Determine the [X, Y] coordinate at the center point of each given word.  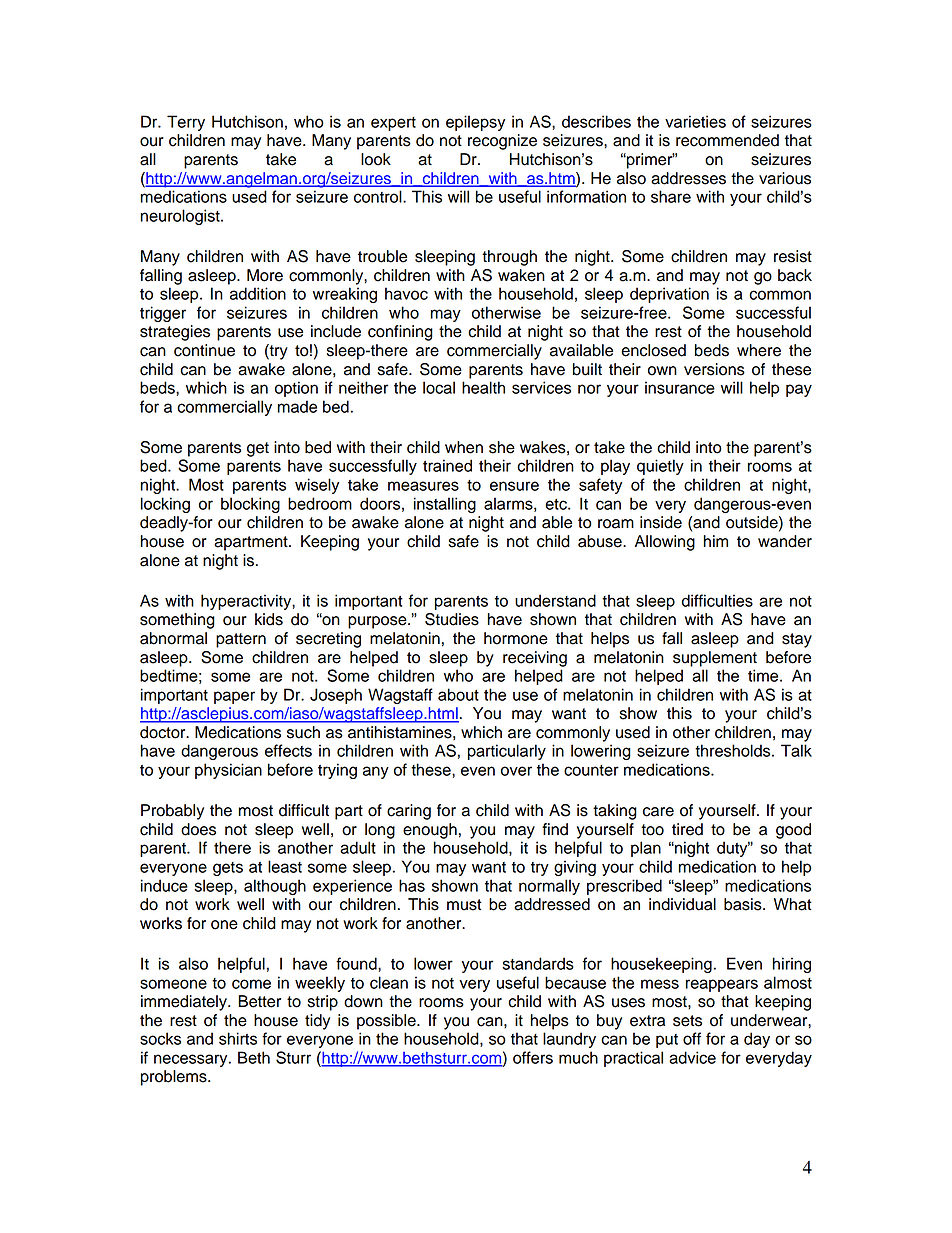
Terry [186, 123]
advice [692, 1057]
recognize [502, 142]
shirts [238, 1038]
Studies [452, 619]
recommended [727, 140]
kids [269, 619]
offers [533, 1057]
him [716, 541]
